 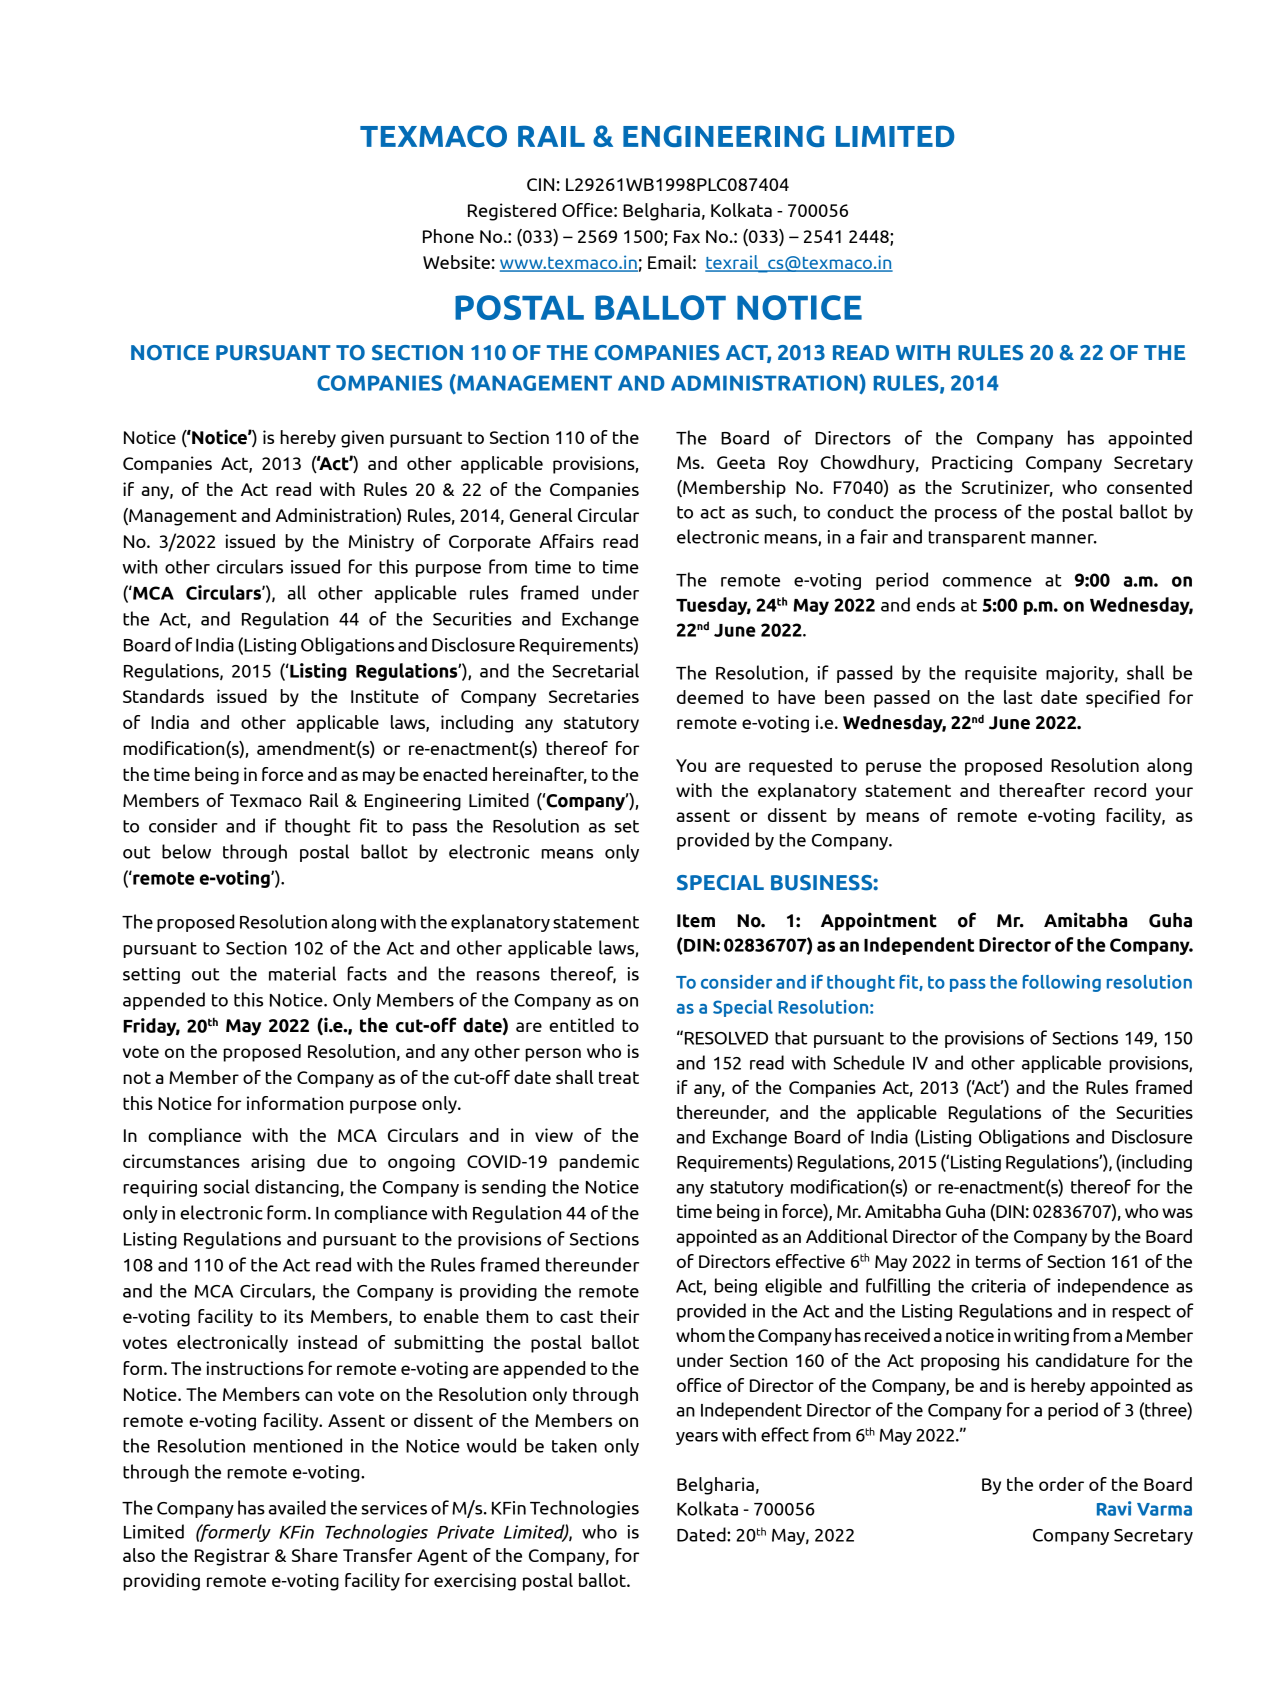 I want to click on Practicing, so click(x=972, y=464).
